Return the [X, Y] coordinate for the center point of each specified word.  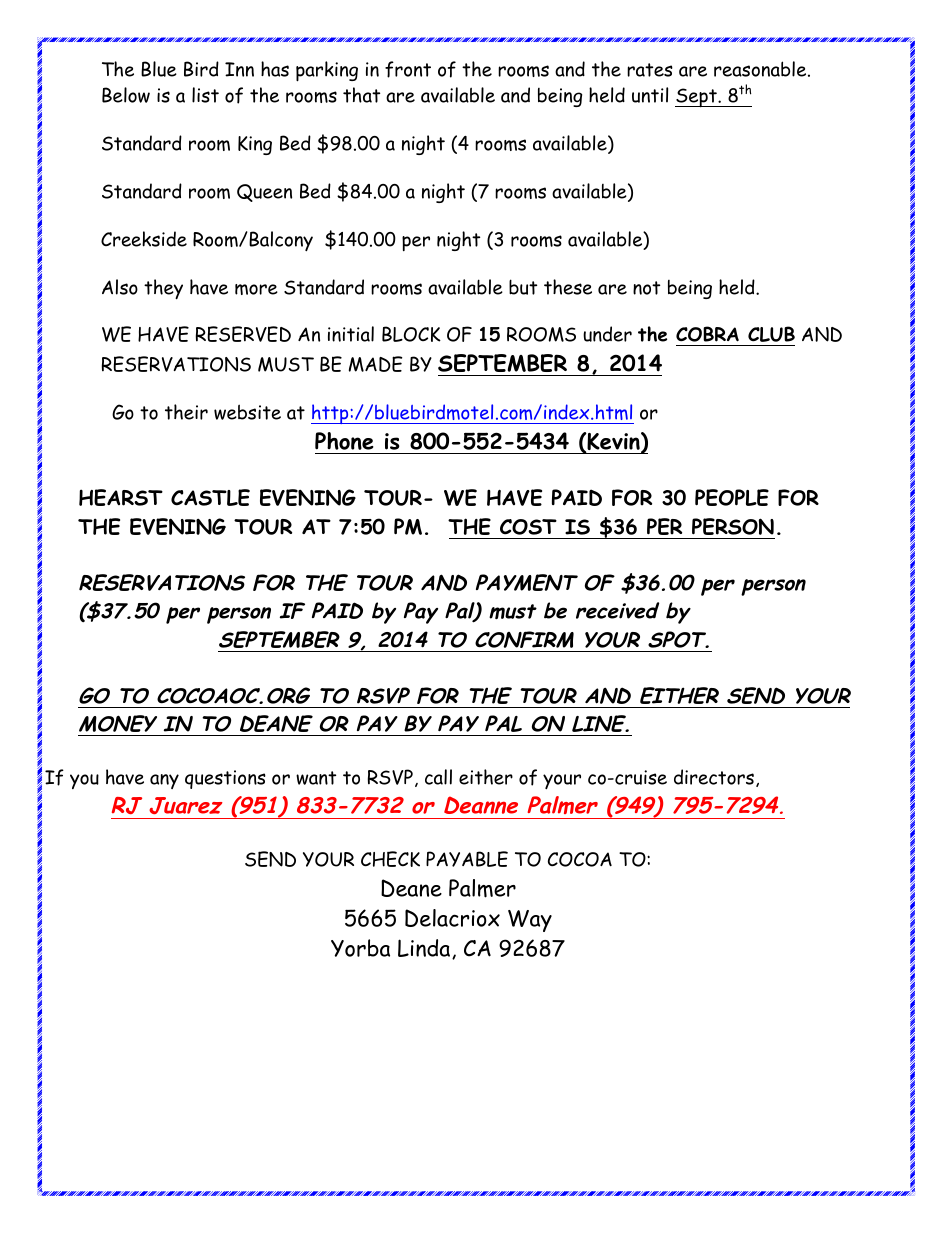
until [650, 95]
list [205, 95]
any [164, 781]
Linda [425, 949]
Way [530, 921]
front [408, 69]
